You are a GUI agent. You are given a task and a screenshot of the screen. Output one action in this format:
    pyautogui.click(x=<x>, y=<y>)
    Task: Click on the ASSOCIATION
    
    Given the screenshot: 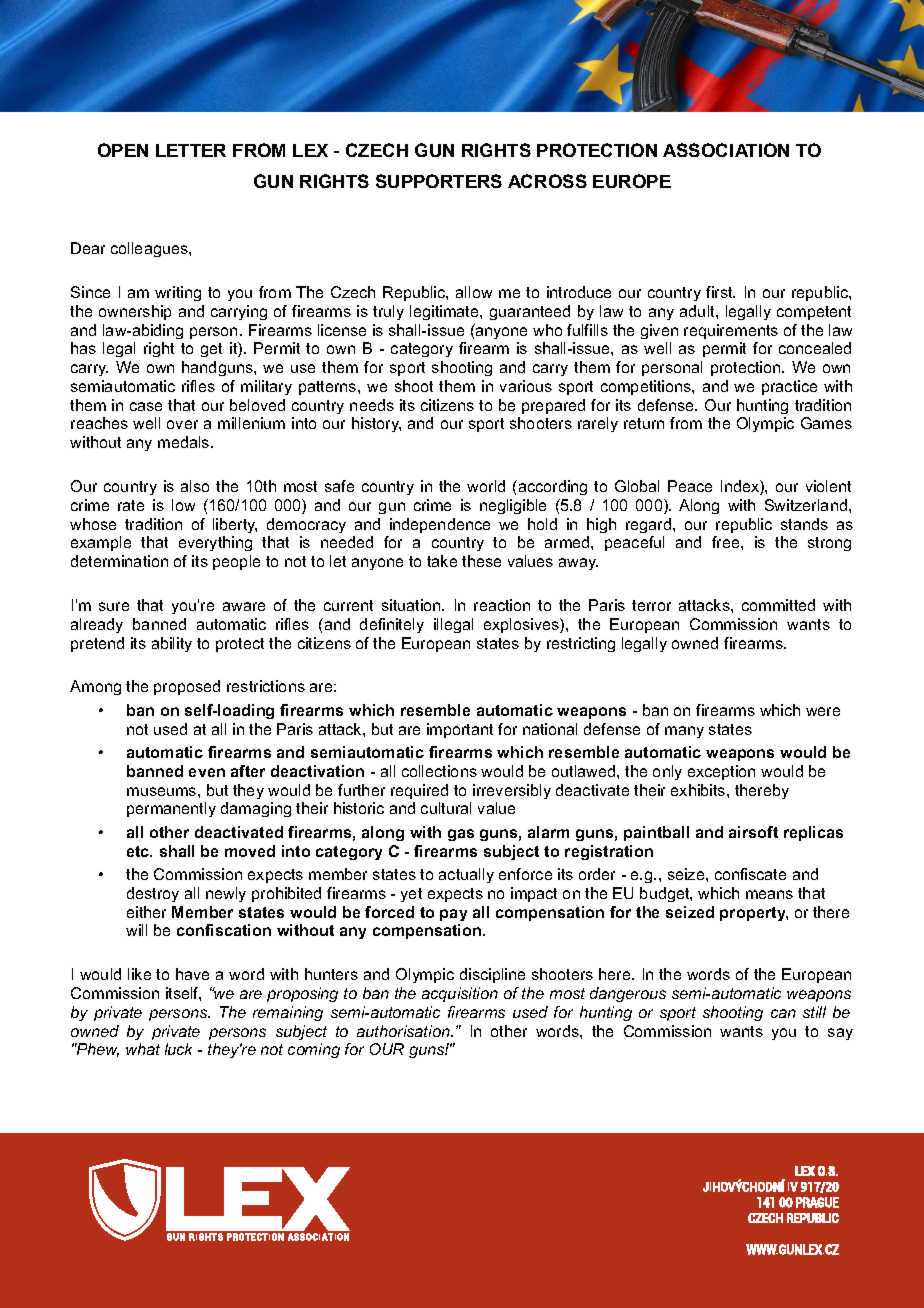 What is the action you would take?
    pyautogui.click(x=726, y=150)
